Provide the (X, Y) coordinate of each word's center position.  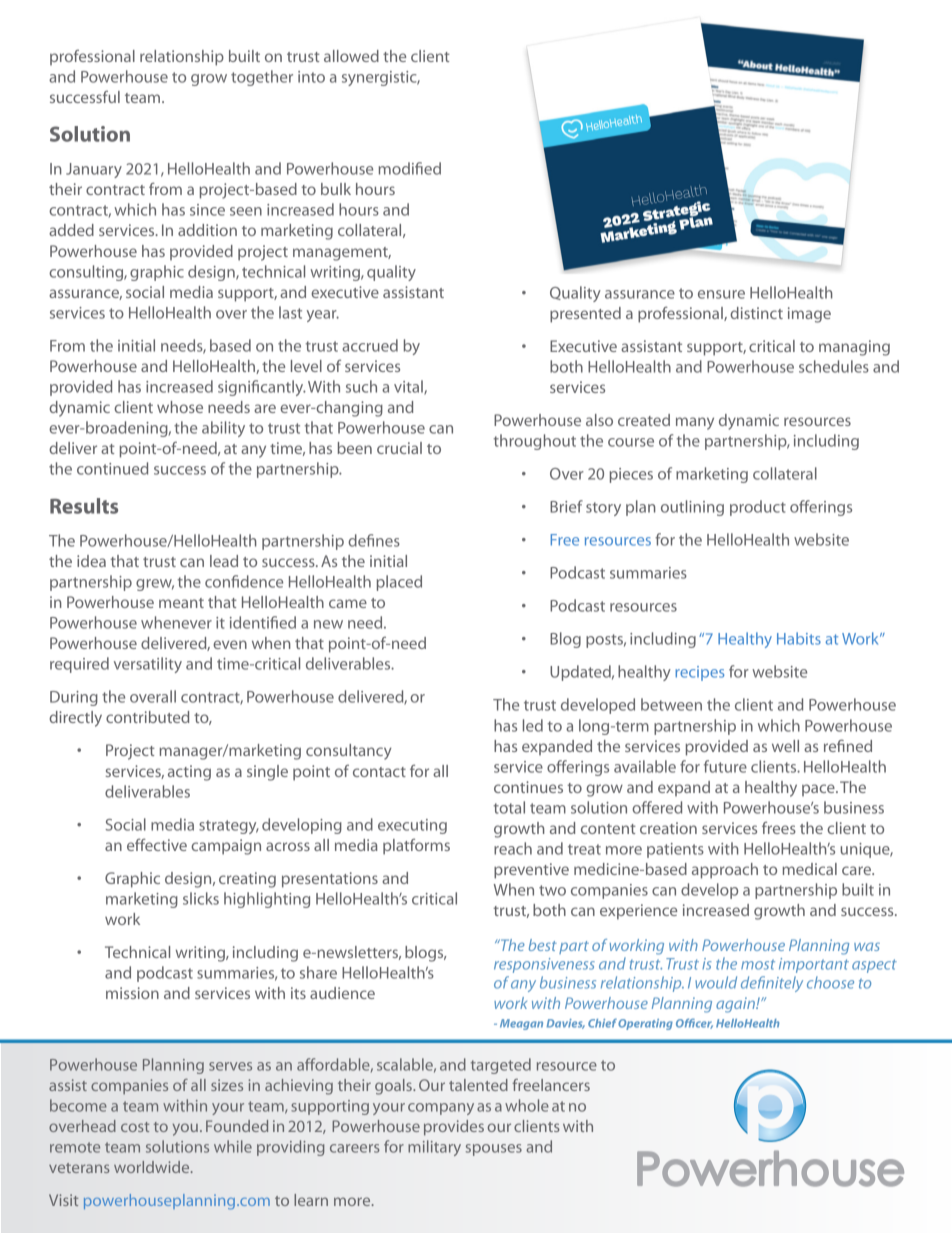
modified (410, 168)
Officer (694, 1023)
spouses (494, 1150)
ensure (721, 294)
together (262, 78)
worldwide (153, 1167)
